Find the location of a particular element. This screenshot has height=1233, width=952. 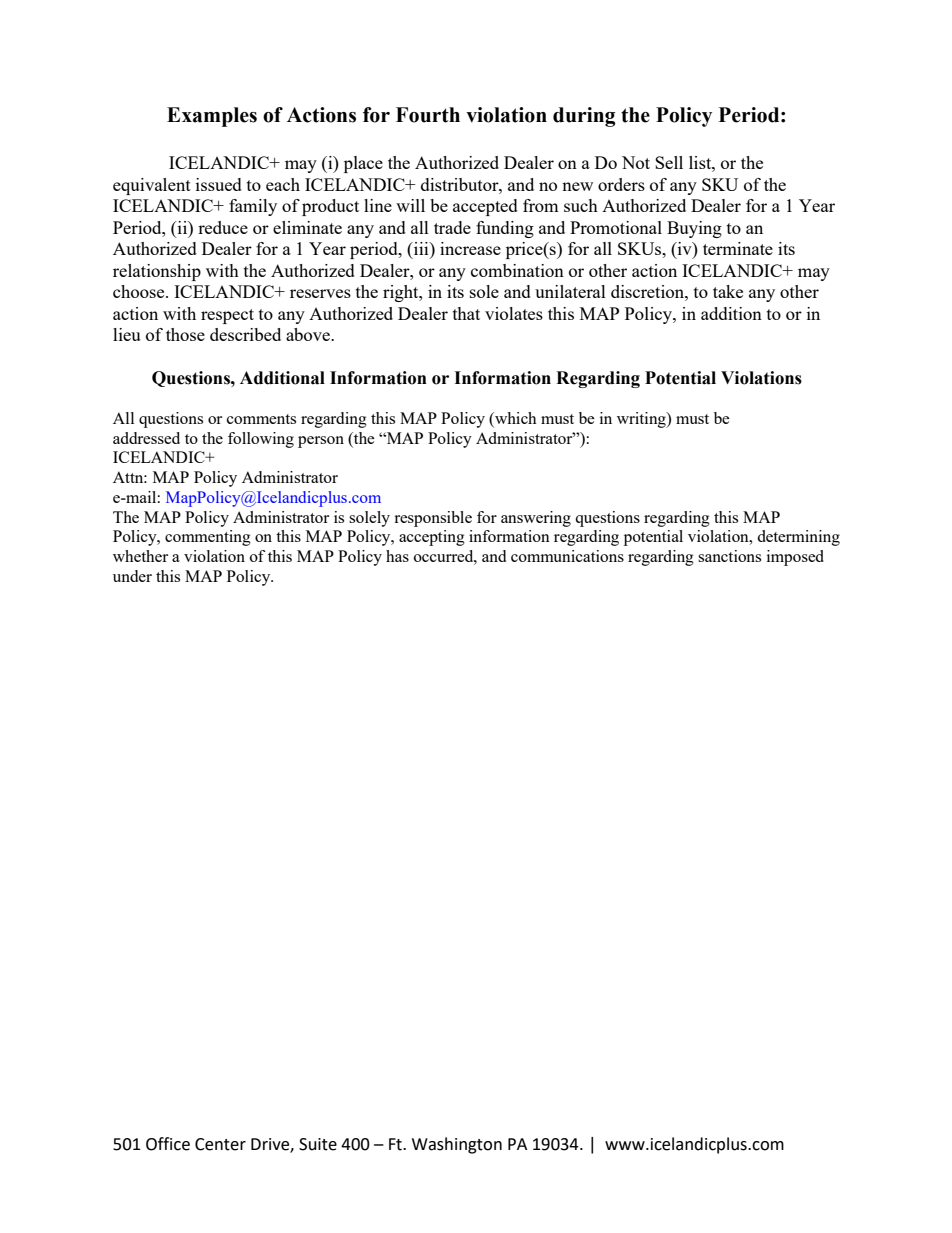

has is located at coordinates (397, 556).
